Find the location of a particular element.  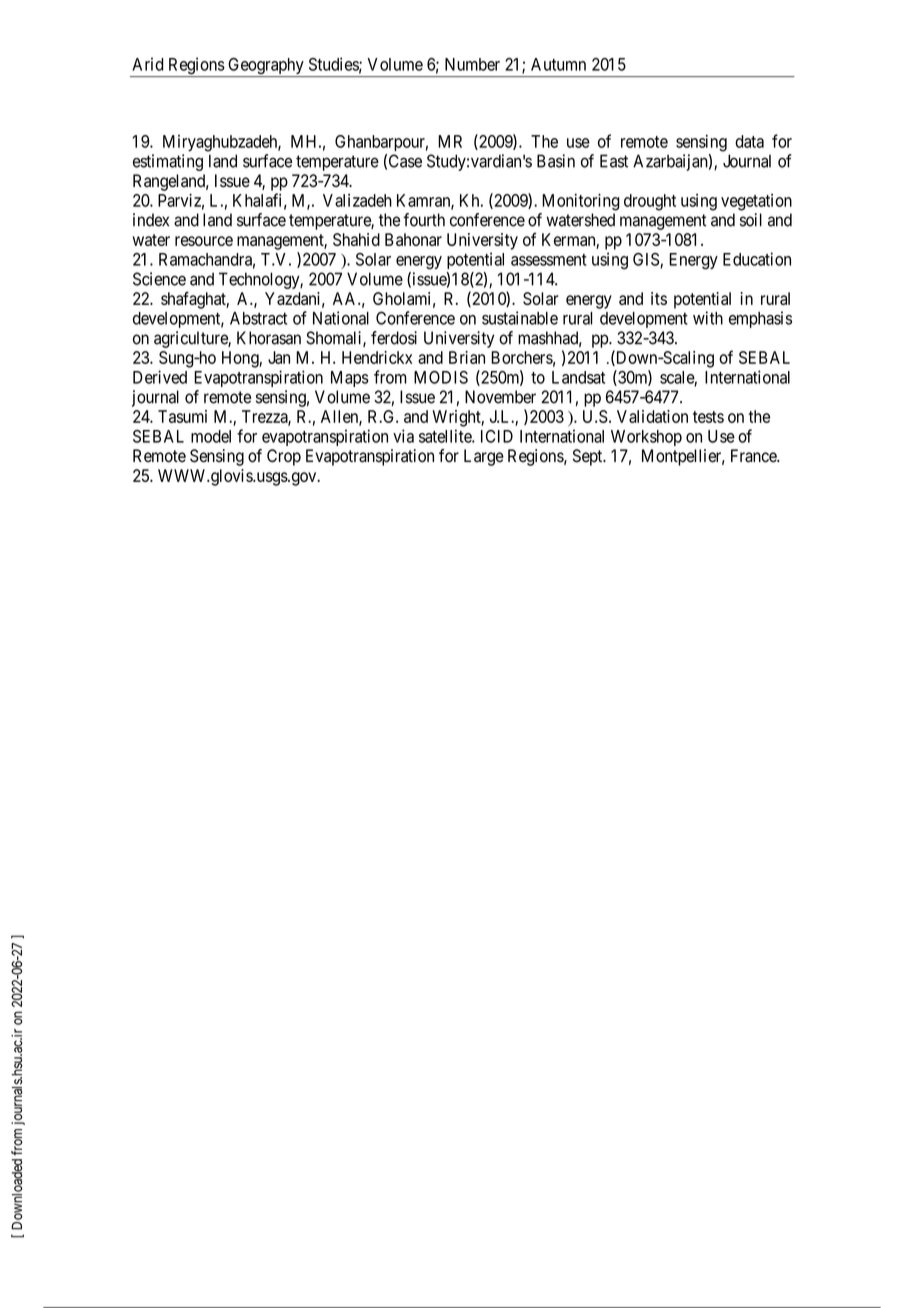

estimating is located at coordinates (168, 162).
